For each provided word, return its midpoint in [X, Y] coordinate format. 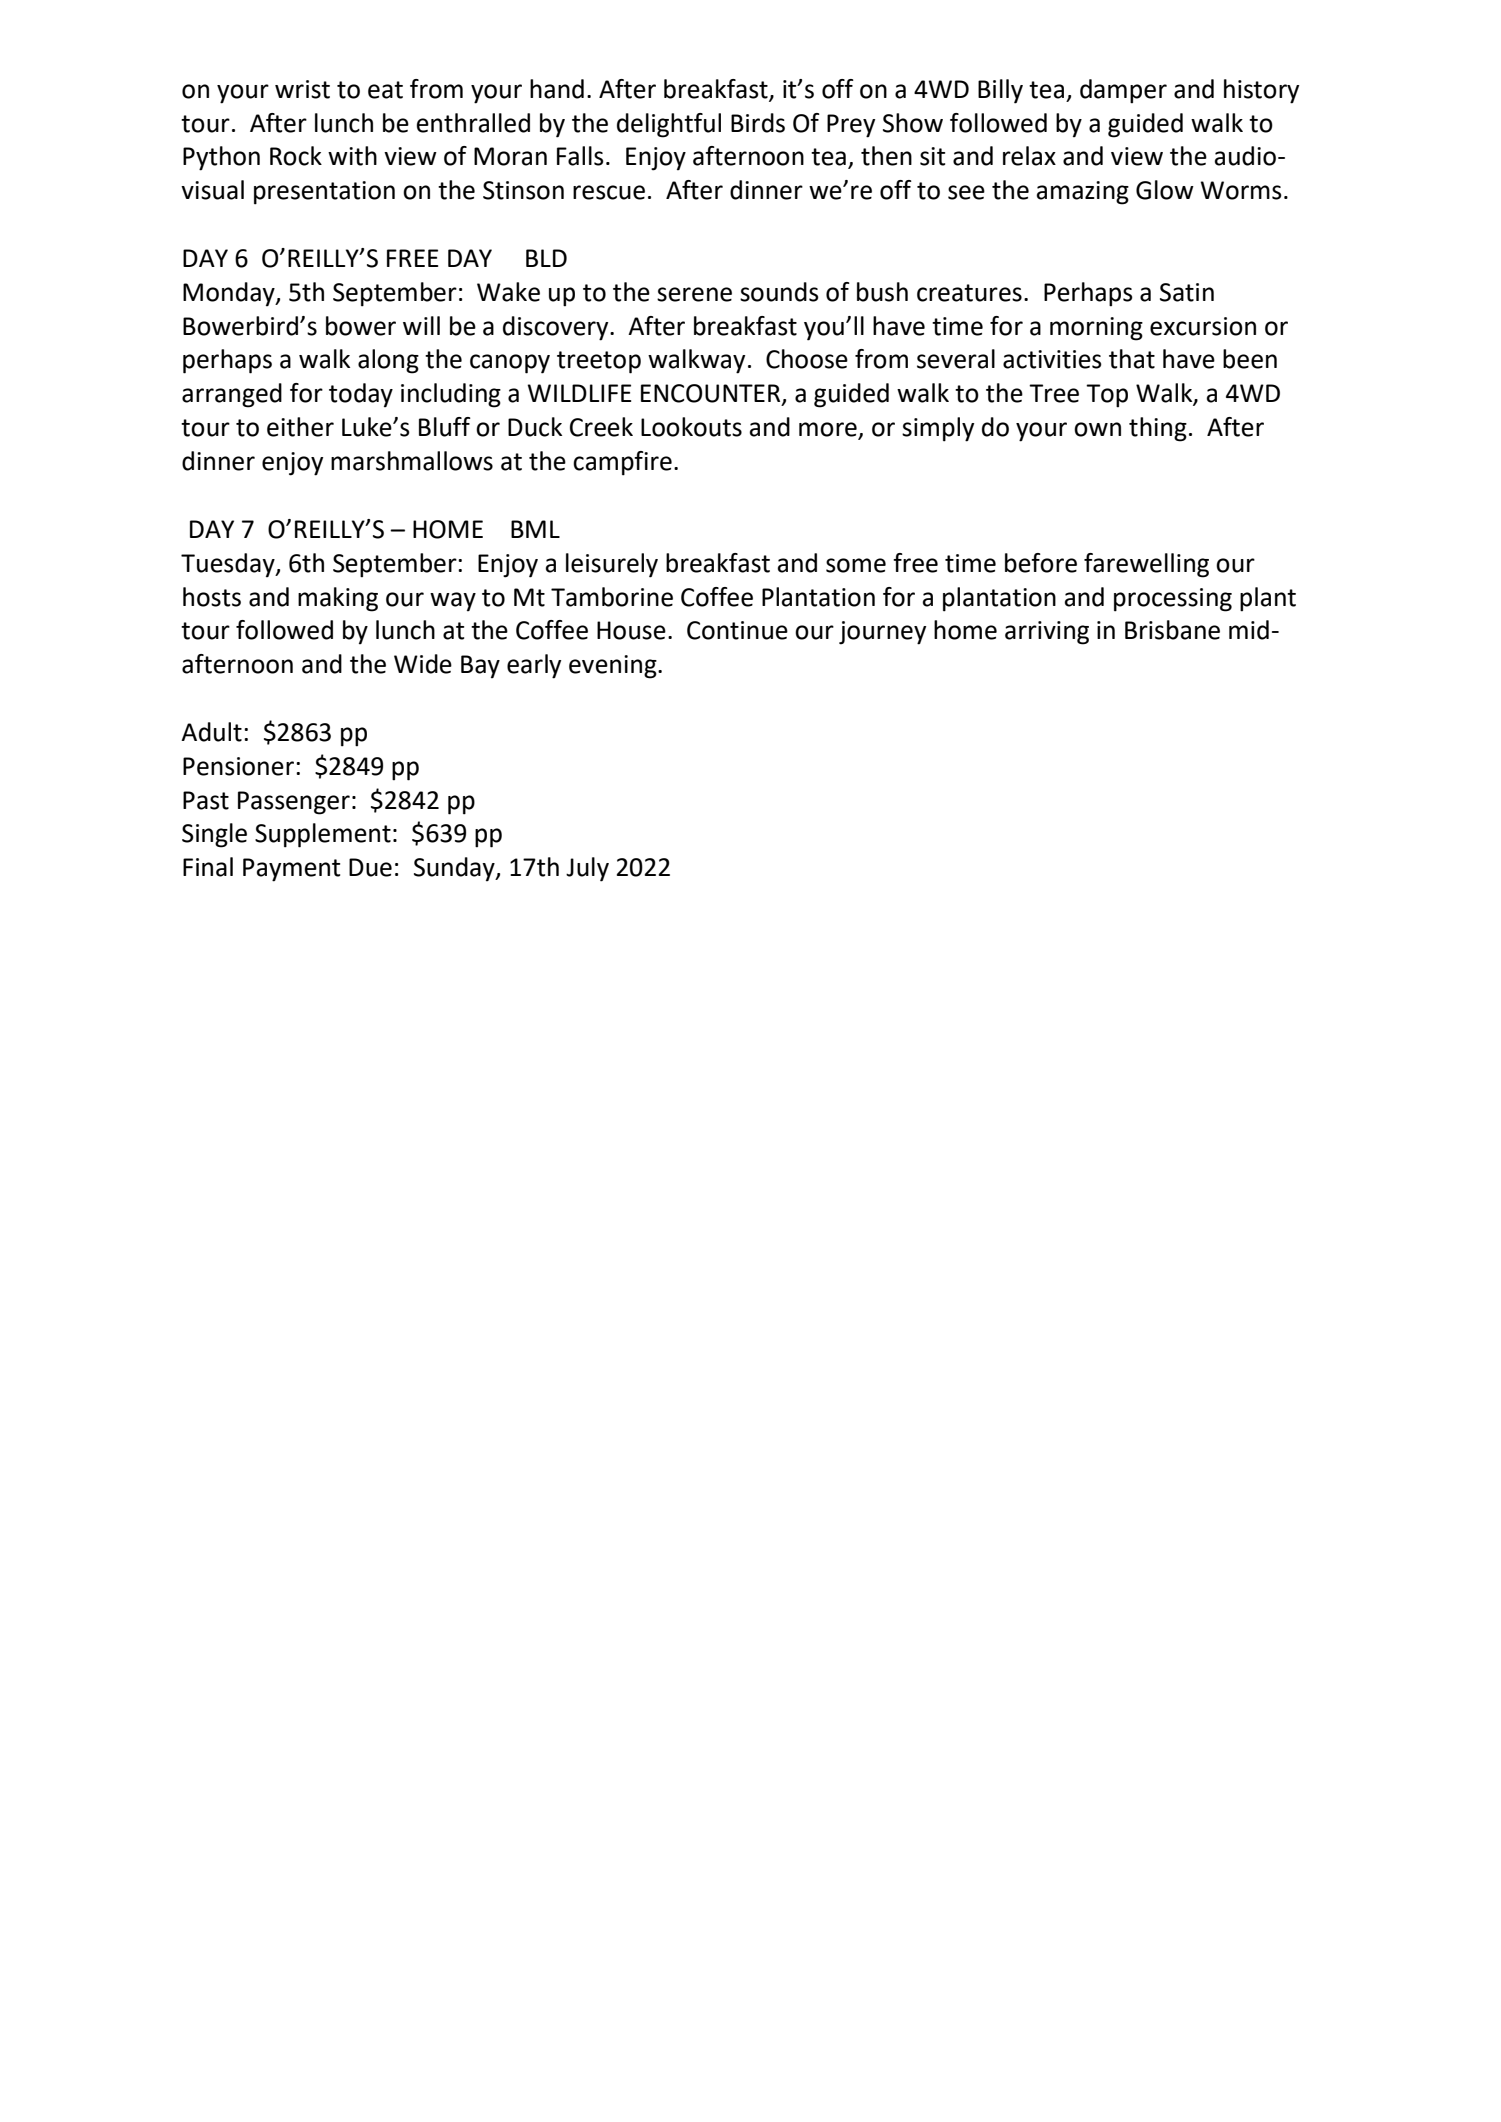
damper [1123, 91]
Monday [230, 294]
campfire [622, 463]
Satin [1187, 292]
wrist [302, 89]
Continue [737, 630]
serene [694, 294]
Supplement [323, 835]
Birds [758, 123]
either [300, 427]
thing [1158, 429]
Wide [423, 664]
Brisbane [1172, 630]
